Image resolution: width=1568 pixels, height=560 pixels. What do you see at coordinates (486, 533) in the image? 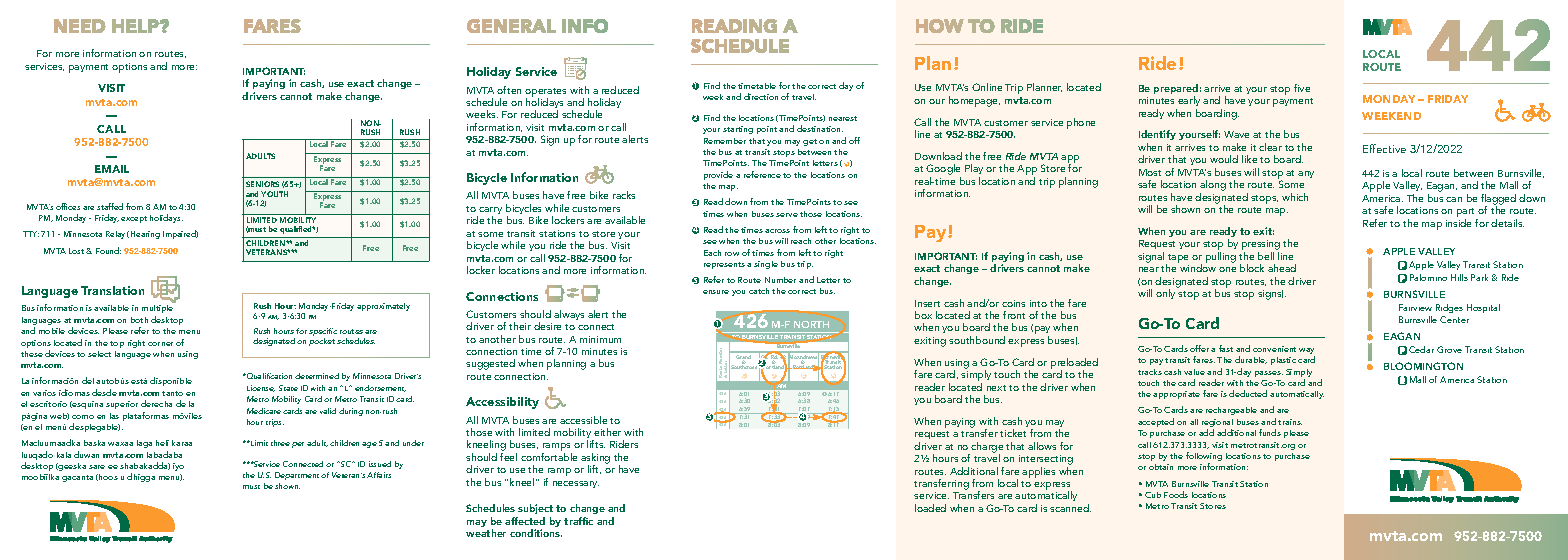
I see `weather` at bounding box center [486, 533].
